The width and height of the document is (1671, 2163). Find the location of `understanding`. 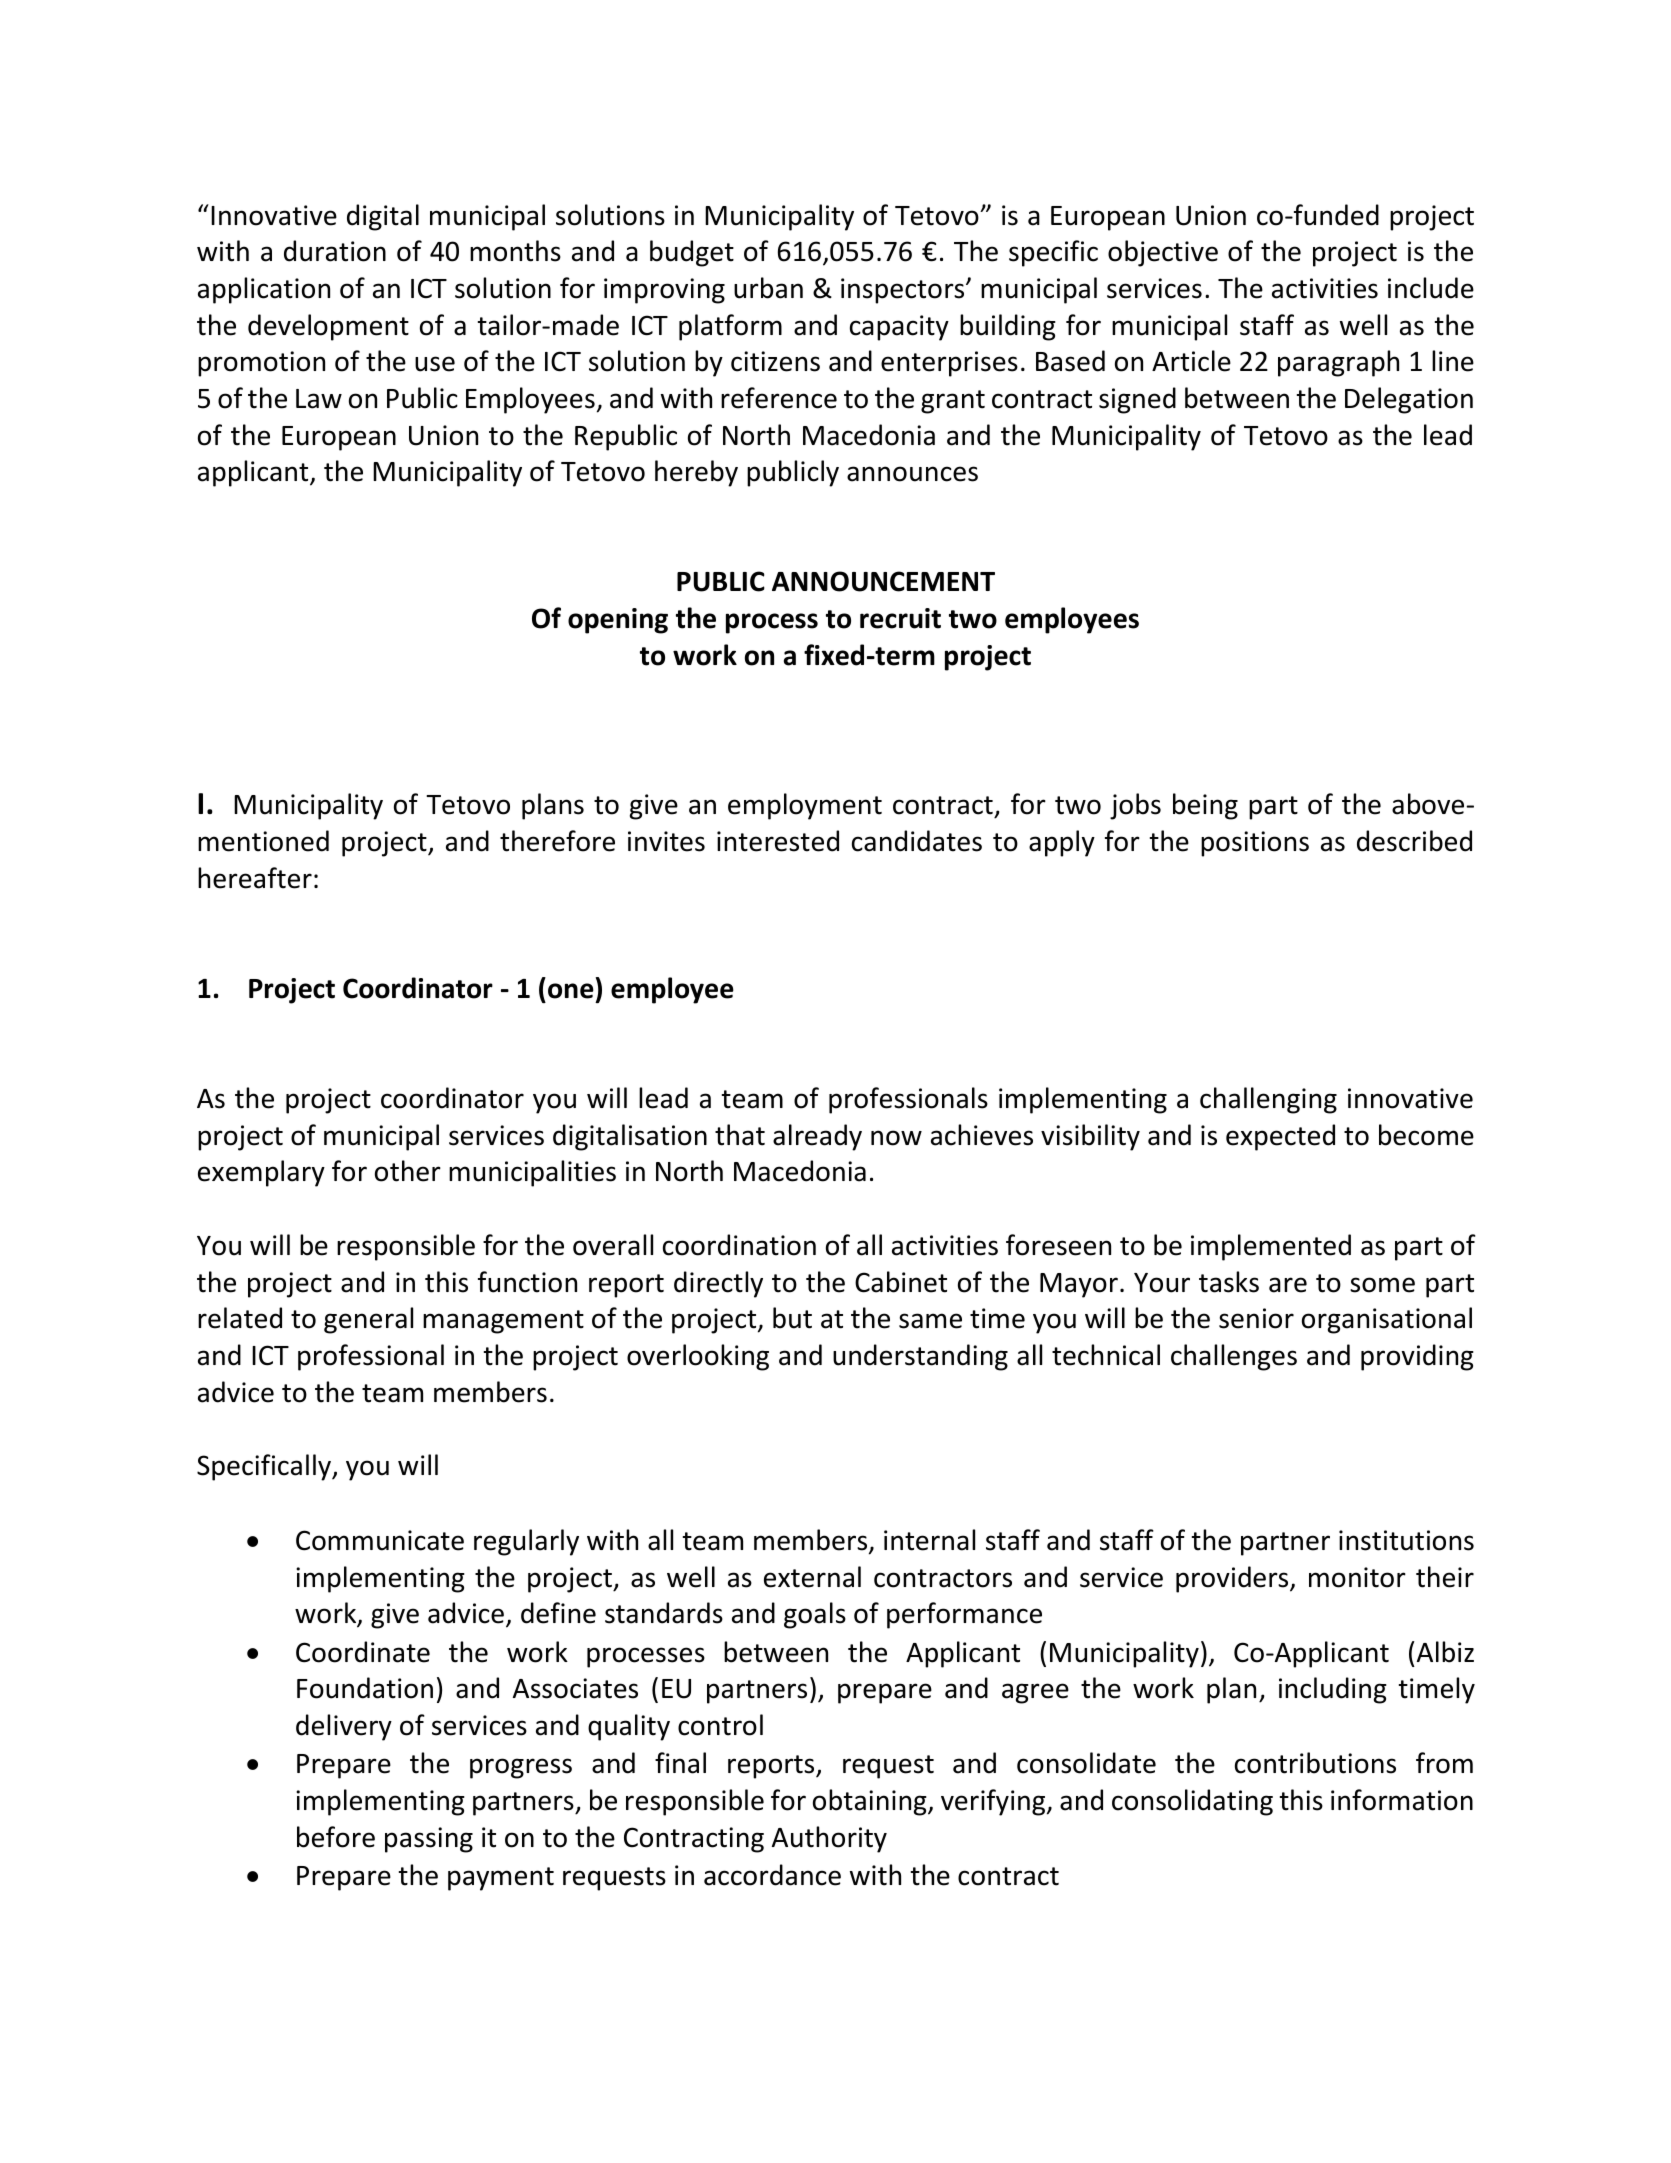

understanding is located at coordinates (920, 1357).
